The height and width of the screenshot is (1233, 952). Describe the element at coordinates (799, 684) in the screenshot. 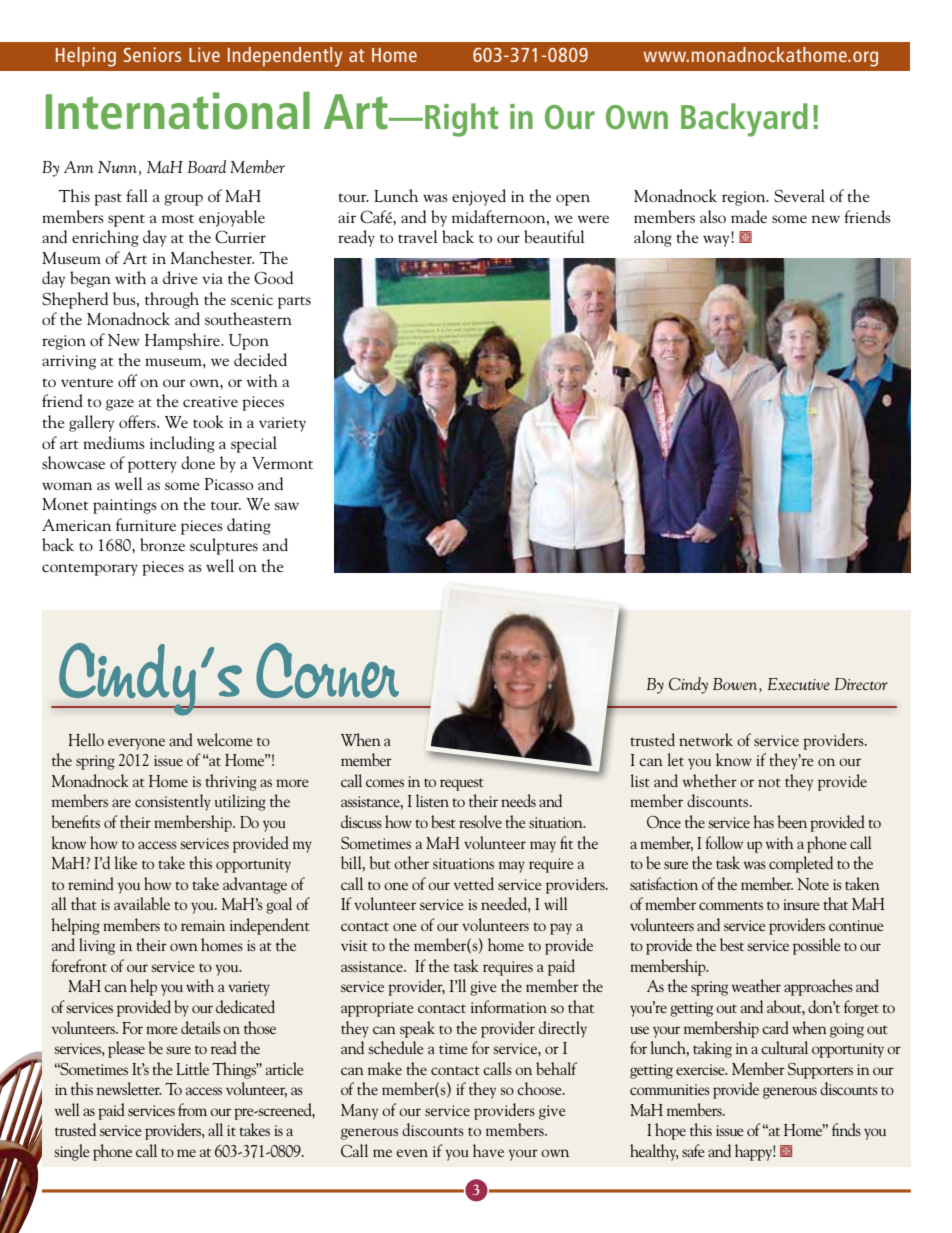

I see `Executive` at that location.
